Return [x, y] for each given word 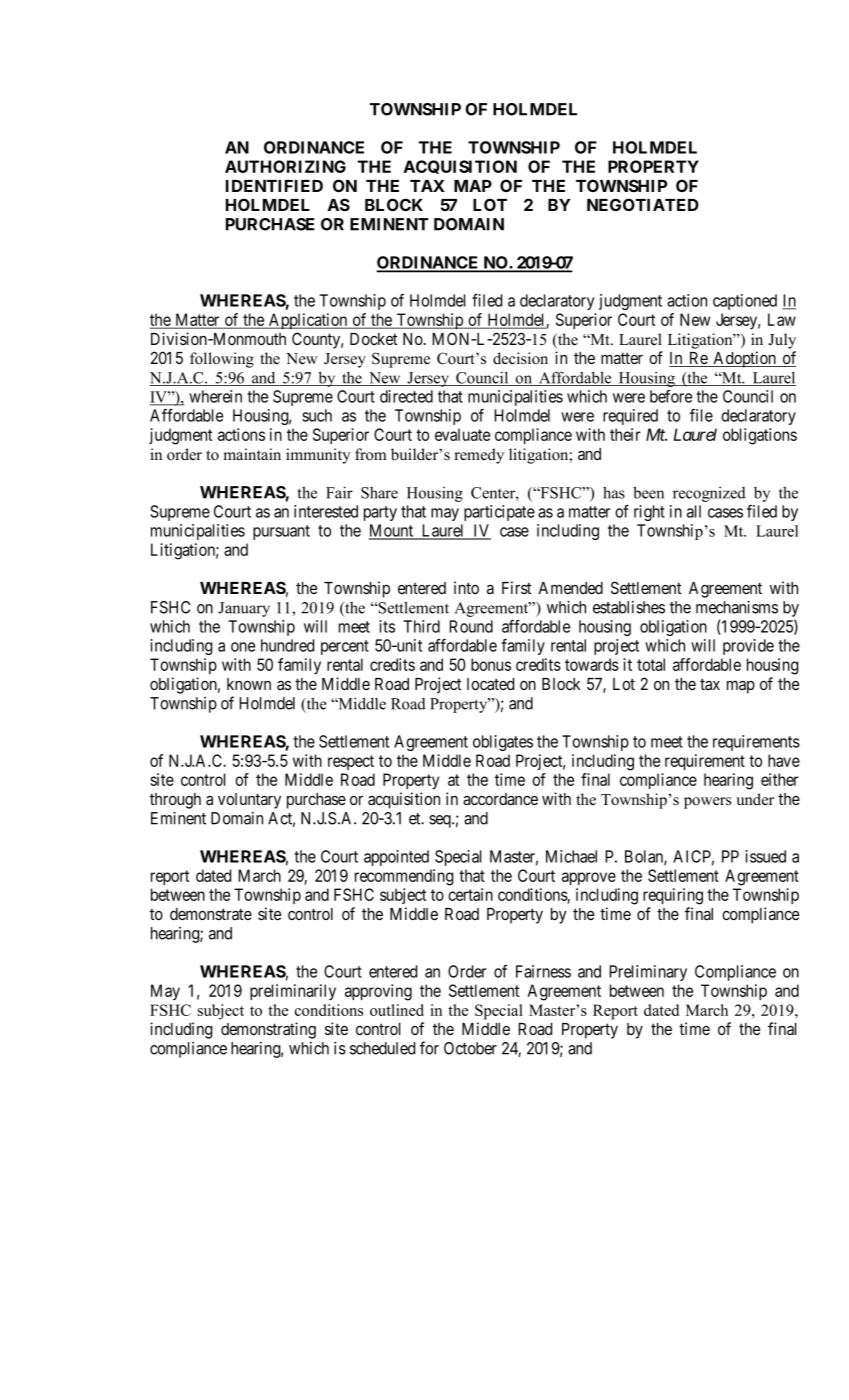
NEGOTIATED [643, 204]
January [244, 609]
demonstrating [268, 1030]
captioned [745, 302]
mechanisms [737, 607]
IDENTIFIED [274, 186]
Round [471, 626]
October [470, 1048]
